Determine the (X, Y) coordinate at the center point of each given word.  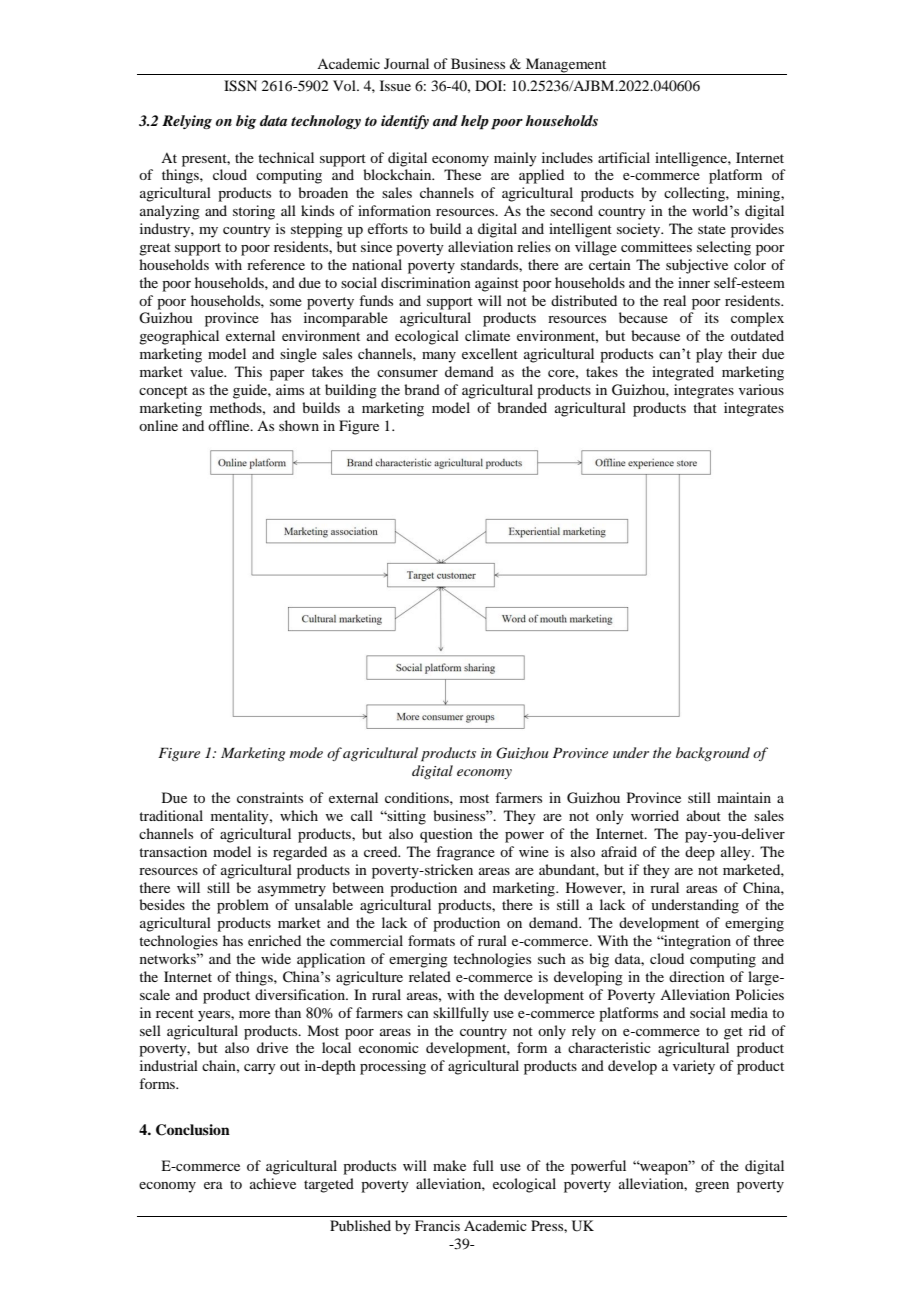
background (713, 754)
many (439, 357)
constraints (270, 797)
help (475, 122)
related (430, 976)
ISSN (240, 86)
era (213, 1185)
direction (697, 976)
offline (230, 425)
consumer (407, 373)
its (712, 317)
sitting (406, 817)
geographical (179, 337)
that (705, 407)
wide (276, 958)
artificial (624, 157)
